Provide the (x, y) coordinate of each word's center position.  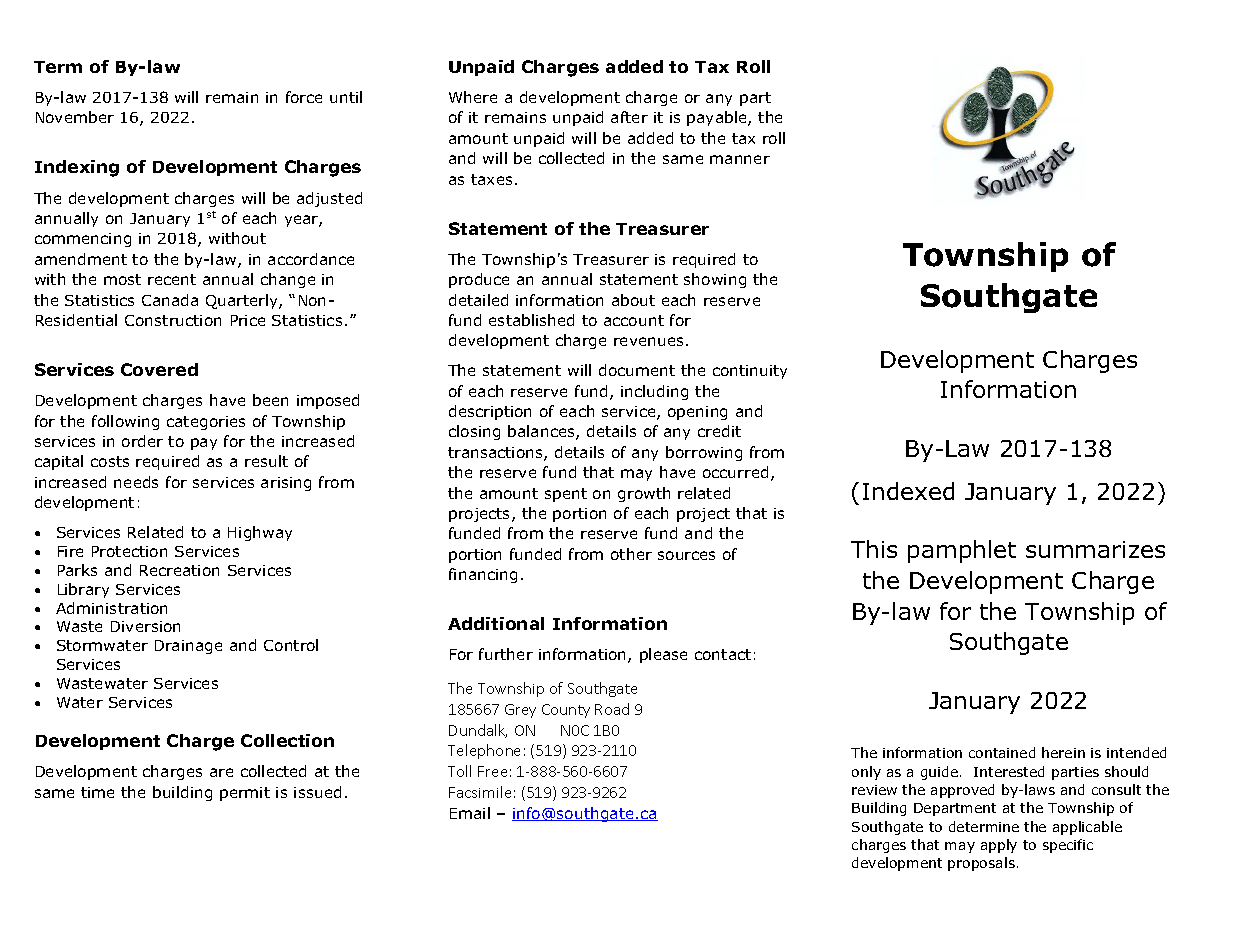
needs (136, 482)
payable (718, 118)
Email (470, 813)
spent (566, 495)
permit (245, 794)
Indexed (908, 491)
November (75, 117)
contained (1002, 752)
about (633, 300)
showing (715, 280)
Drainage (188, 647)
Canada (170, 300)
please (663, 655)
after (629, 117)
